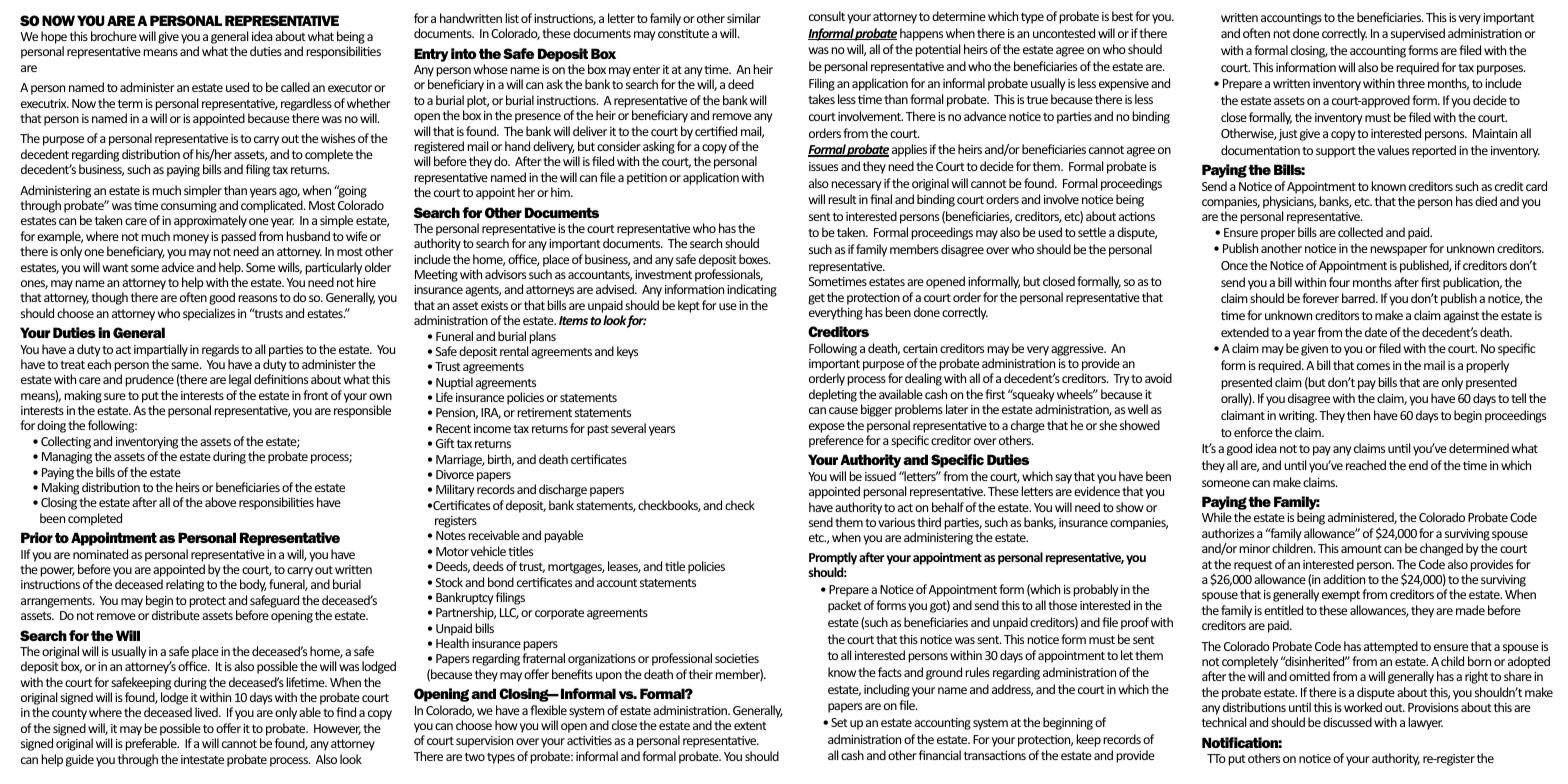 This image has width=1568, height=784. What do you see at coordinates (1217, 517) in the image?
I see `While` at bounding box center [1217, 517].
